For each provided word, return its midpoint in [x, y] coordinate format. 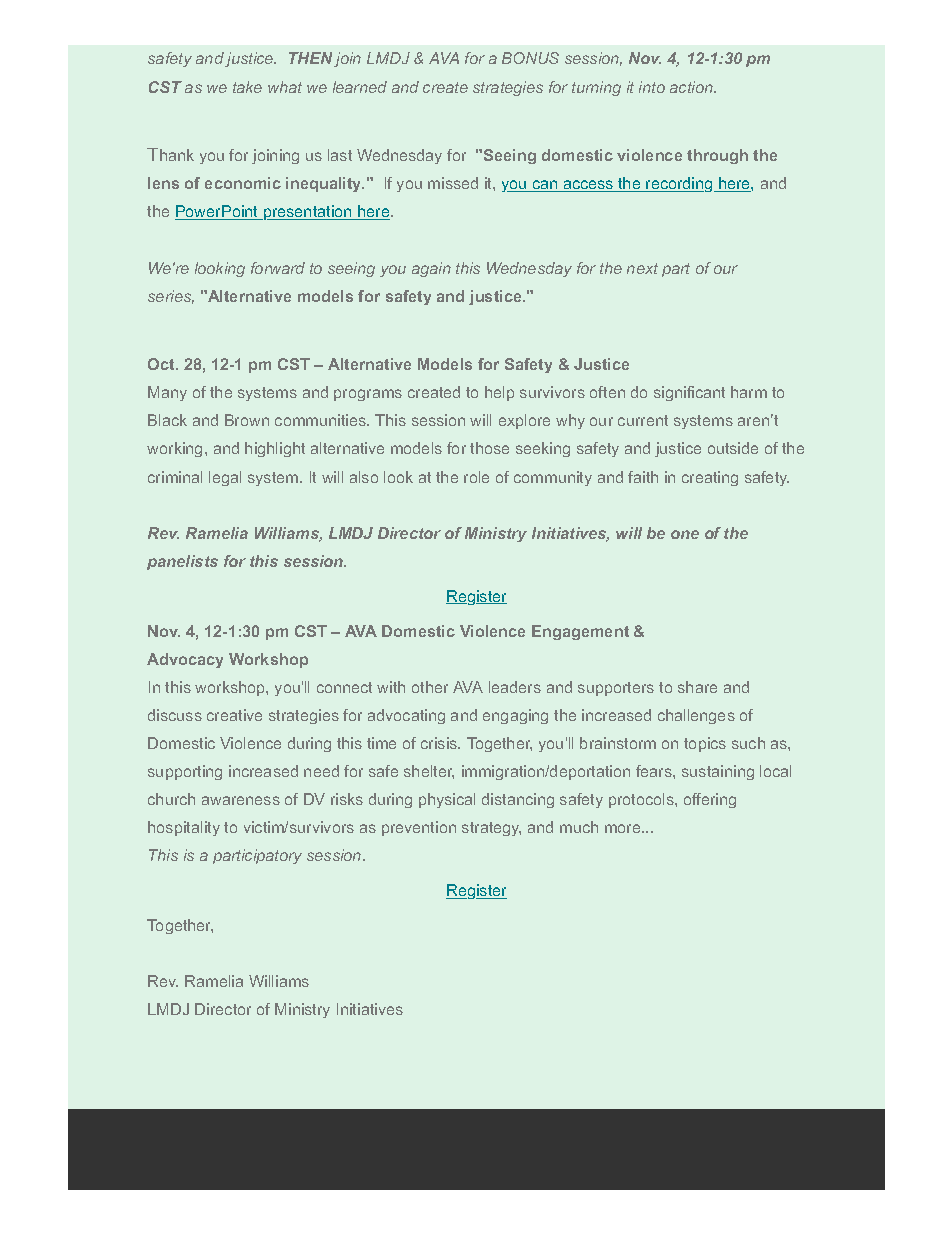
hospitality [184, 828]
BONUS [530, 58]
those [489, 448]
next [642, 268]
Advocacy [185, 660]
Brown [247, 420]
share [697, 687]
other [430, 687]
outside [733, 448]
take [247, 87]
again [431, 269]
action [692, 87]
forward [278, 268]
